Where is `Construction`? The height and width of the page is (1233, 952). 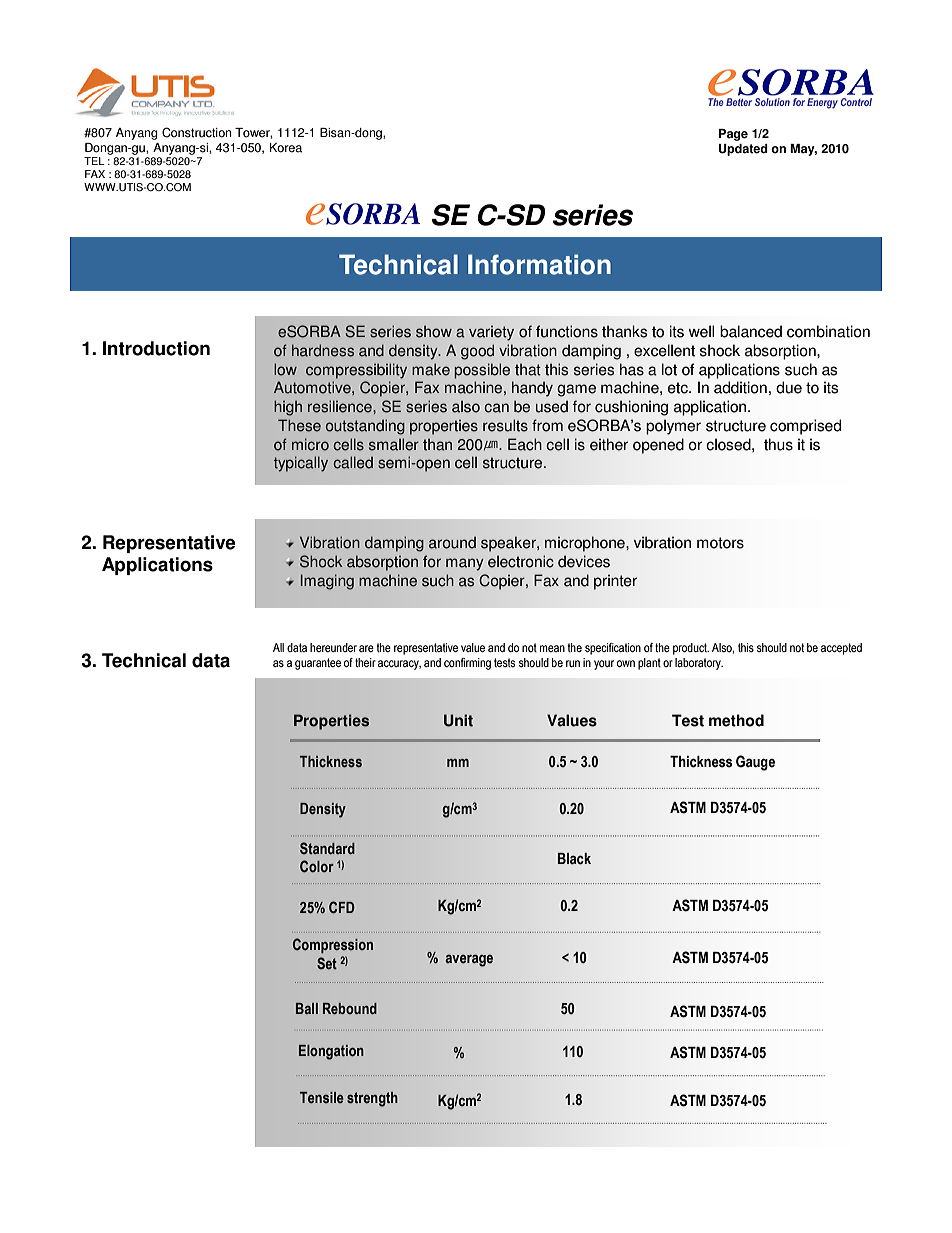
Construction is located at coordinates (197, 132).
